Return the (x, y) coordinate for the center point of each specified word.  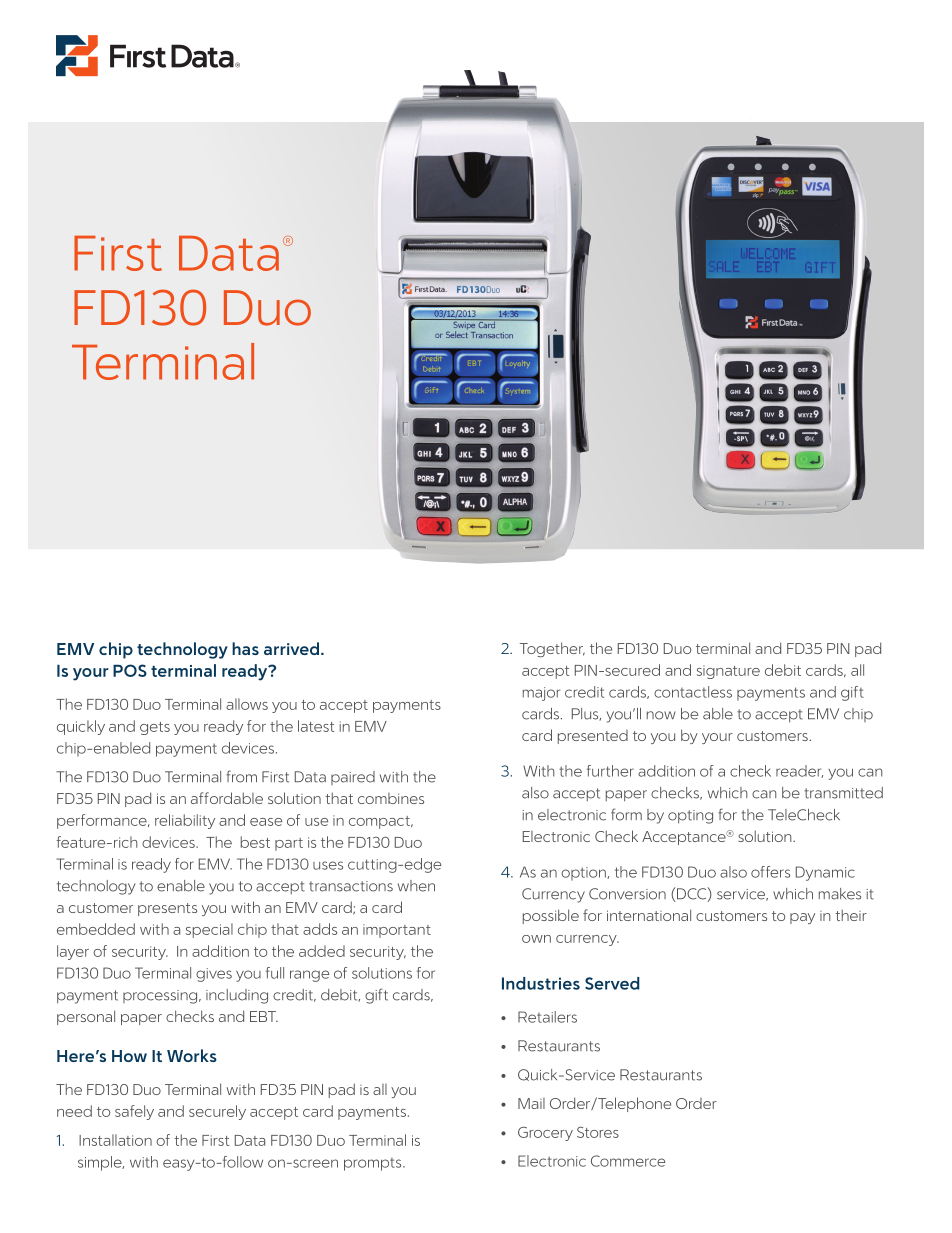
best (255, 842)
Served (612, 983)
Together (552, 649)
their (851, 915)
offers (770, 872)
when (416, 886)
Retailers (547, 1017)
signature (728, 672)
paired (353, 778)
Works (192, 1055)
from (241, 776)
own (536, 939)
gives (214, 975)
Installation (115, 1140)
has (245, 648)
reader (799, 771)
